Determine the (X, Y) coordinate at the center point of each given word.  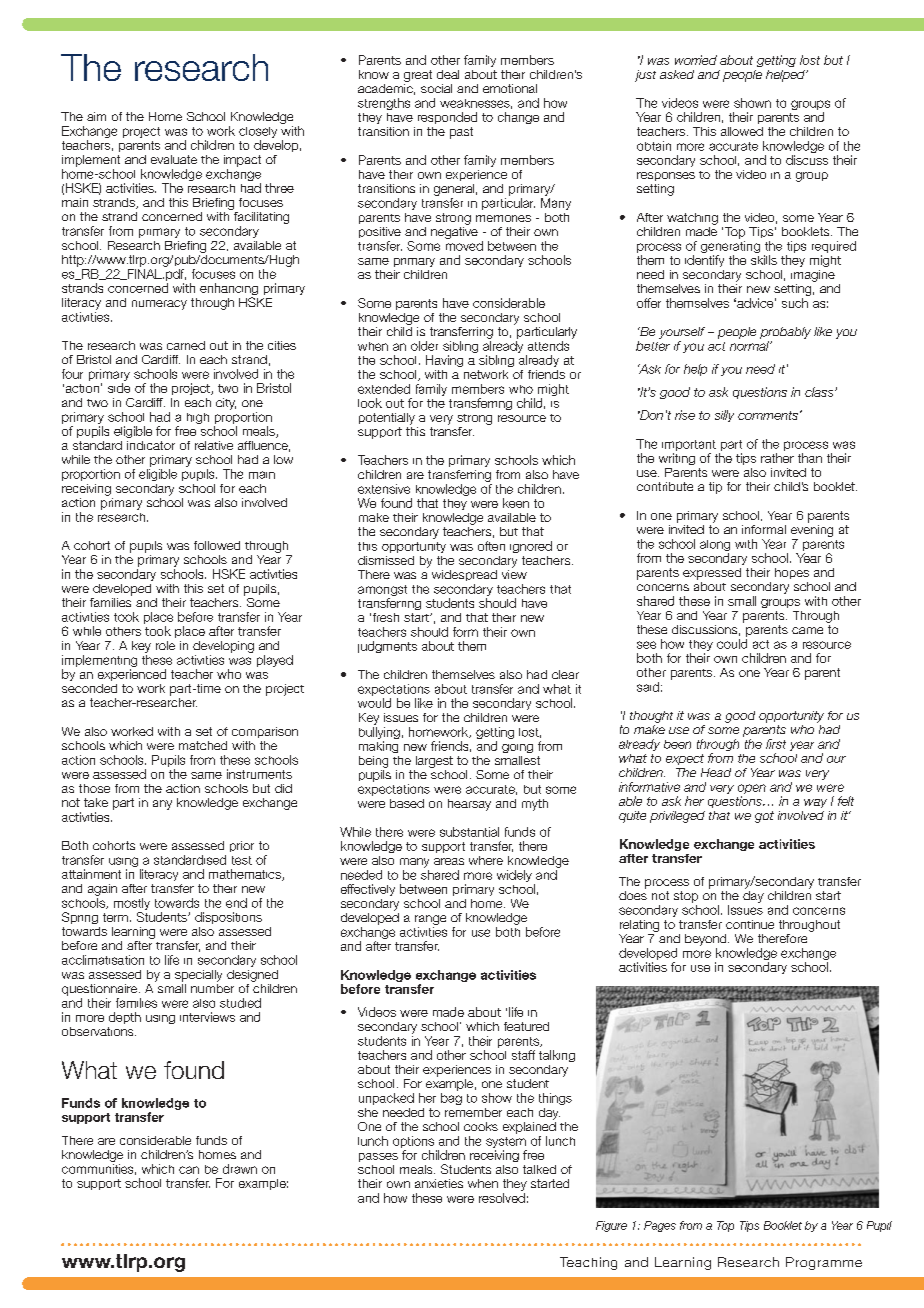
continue (750, 924)
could (732, 644)
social (436, 88)
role (165, 645)
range (430, 920)
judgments (387, 647)
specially (198, 976)
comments (768, 415)
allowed (742, 131)
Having (444, 361)
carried (186, 345)
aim (96, 116)
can (189, 1170)
